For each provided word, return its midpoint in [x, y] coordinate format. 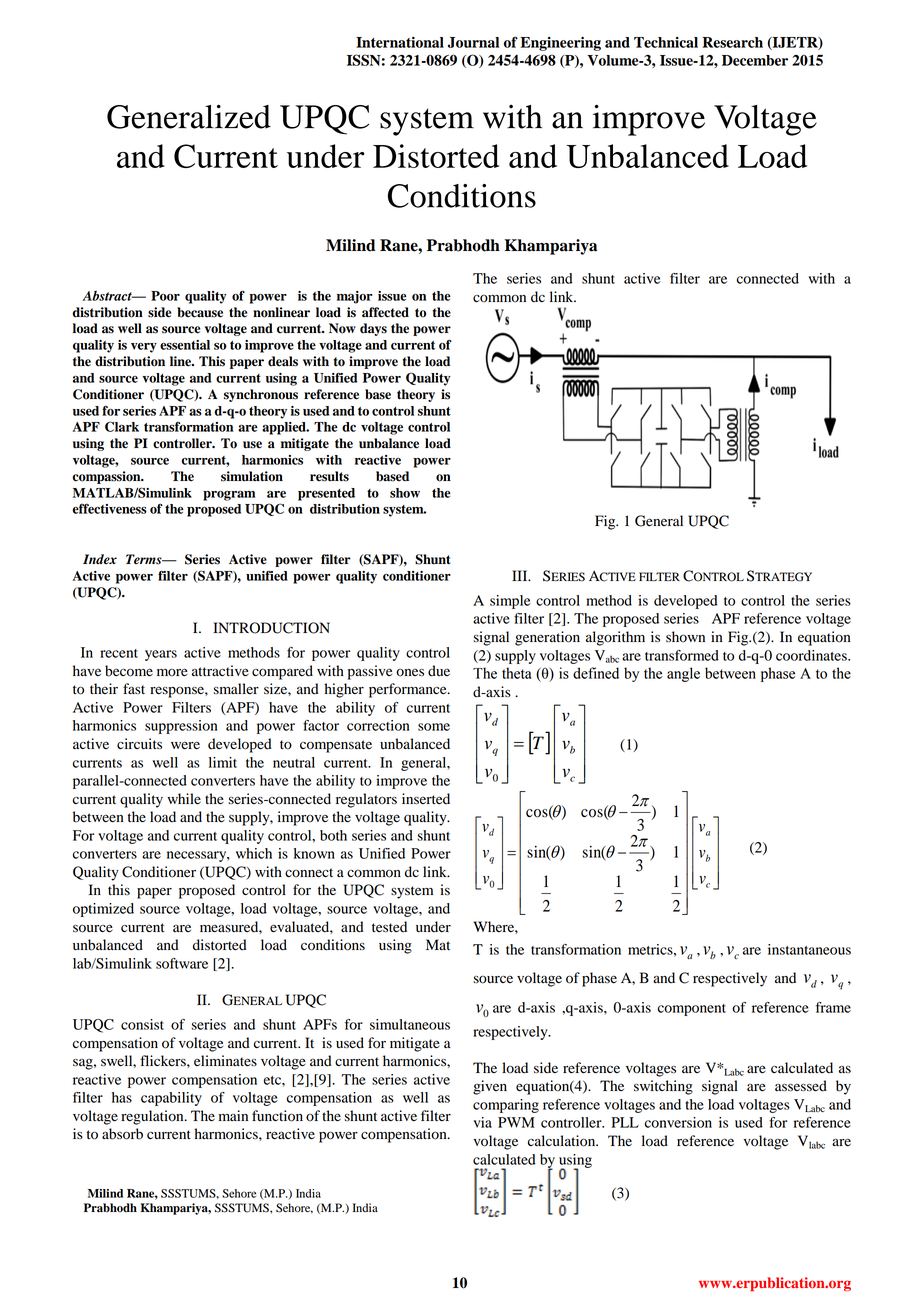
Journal [473, 42]
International [400, 42]
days [373, 329]
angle [683, 674]
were [185, 745]
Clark [122, 426]
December [755, 60]
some [434, 727]
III [521, 575]
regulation [153, 1117]
